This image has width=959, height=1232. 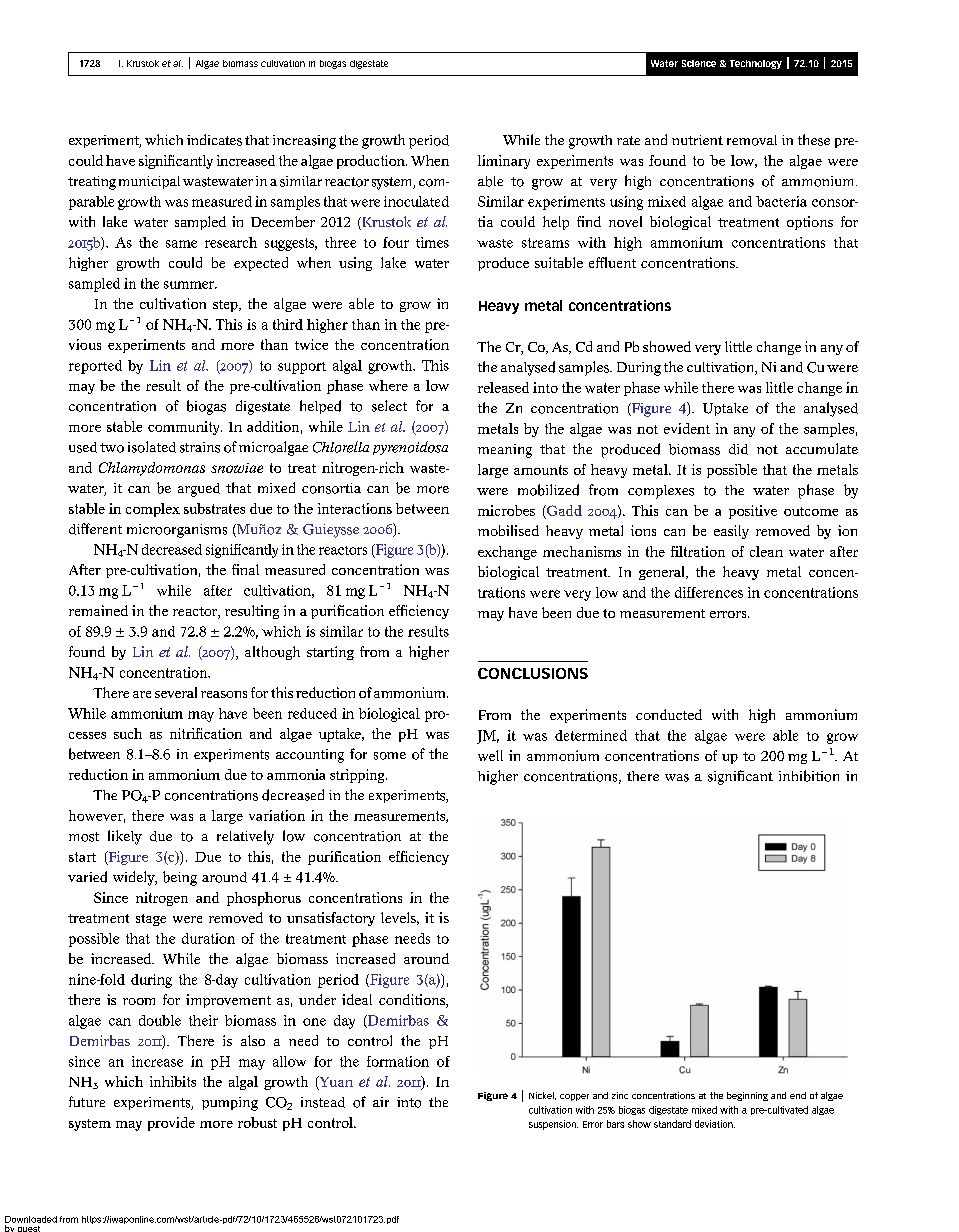 What do you see at coordinates (214, 140) in the image?
I see `indicates` at bounding box center [214, 140].
